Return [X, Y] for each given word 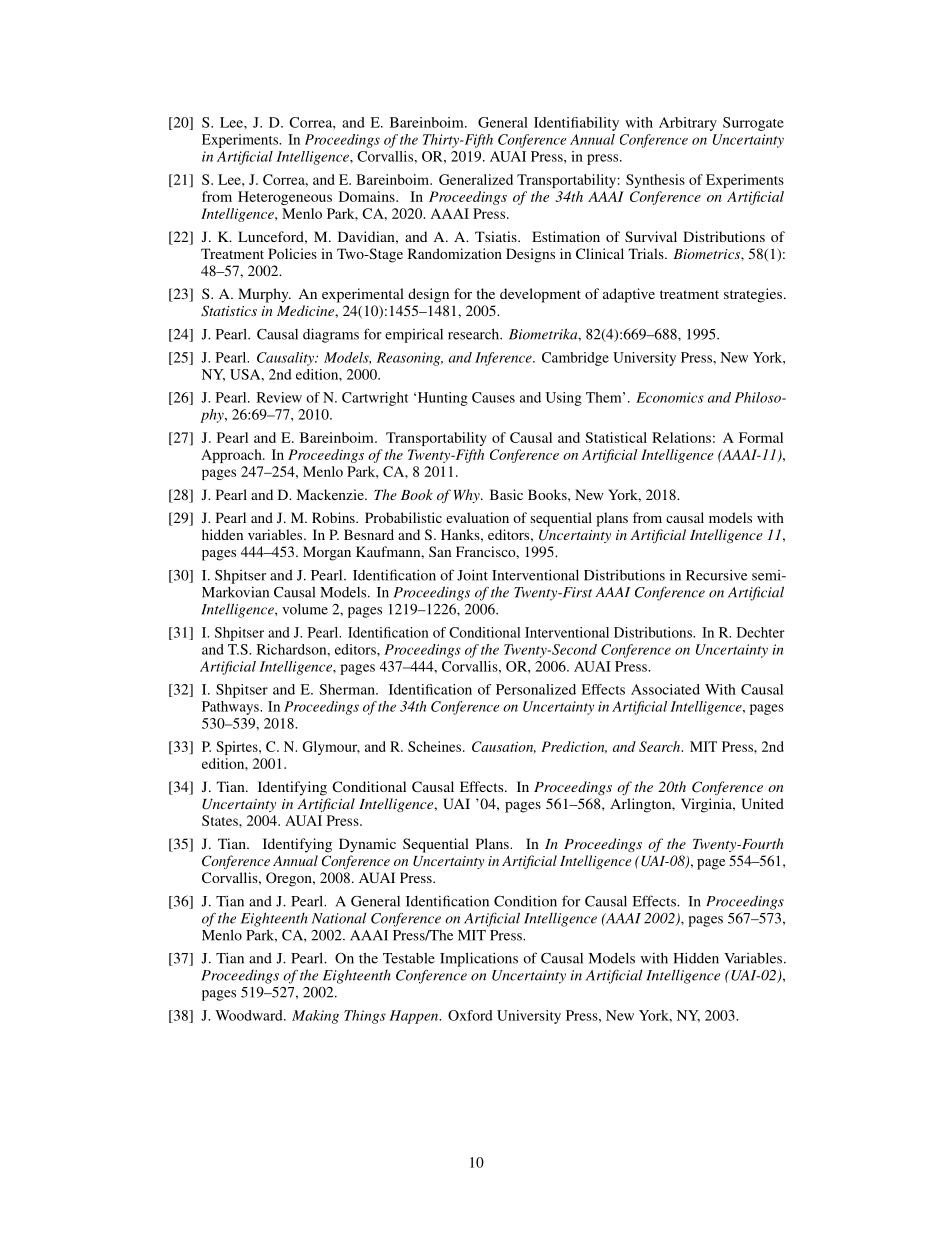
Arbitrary [688, 124]
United [762, 803]
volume [305, 609]
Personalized [536, 689]
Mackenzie [331, 494]
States [221, 820]
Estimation [566, 236]
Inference [504, 359]
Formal [761, 437]
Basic [506, 494]
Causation [504, 747]
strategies [754, 295]
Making [315, 1017]
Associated [665, 689]
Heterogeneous [285, 198]
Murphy [264, 295]
